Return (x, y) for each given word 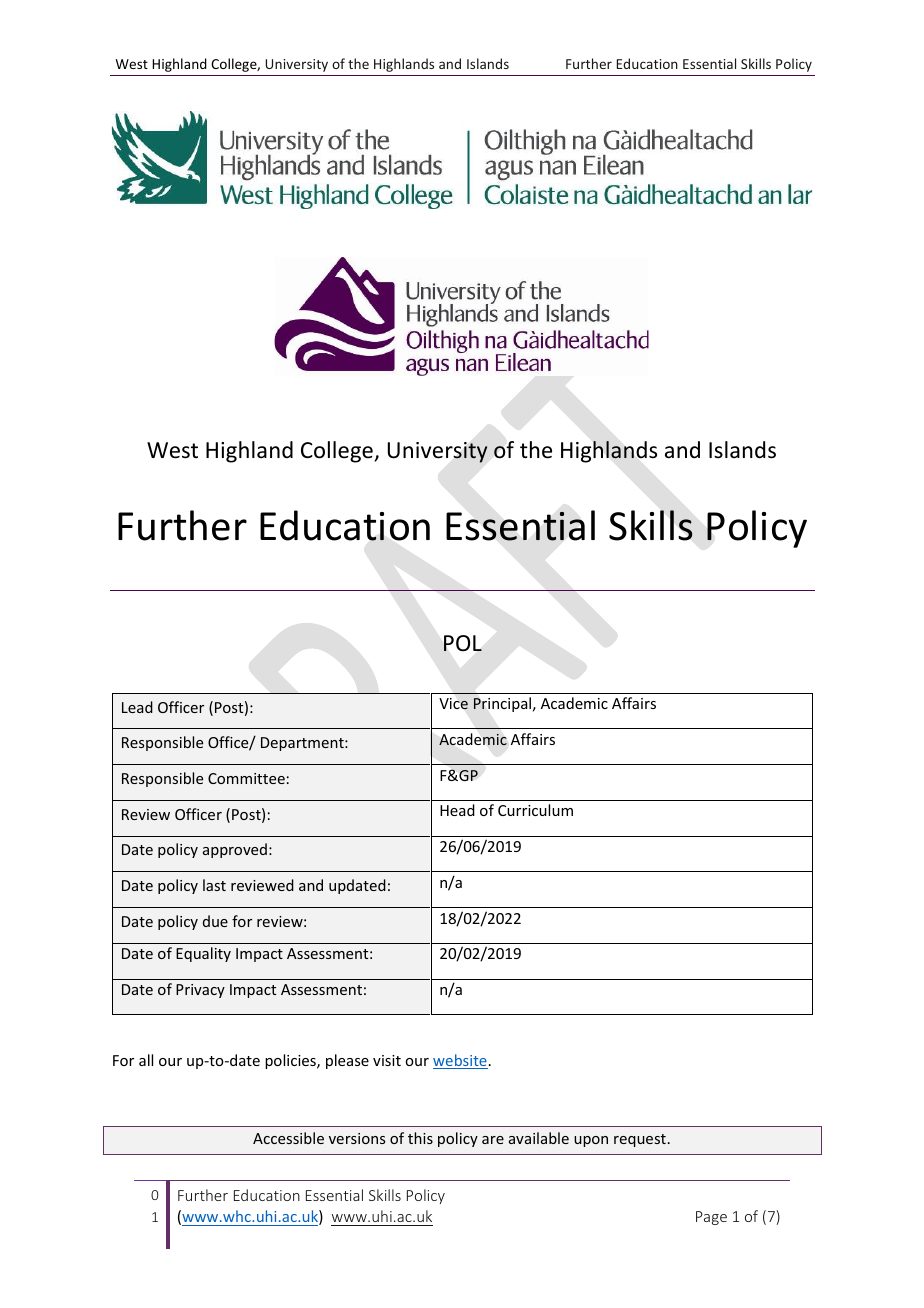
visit (387, 1060)
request (640, 1140)
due (215, 921)
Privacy (200, 991)
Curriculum (535, 810)
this (420, 1138)
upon (591, 1141)
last (214, 885)
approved (235, 850)
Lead (137, 707)
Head (457, 810)
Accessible (288, 1138)
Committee (246, 778)
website (460, 1061)
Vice (453, 704)
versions (357, 1138)
